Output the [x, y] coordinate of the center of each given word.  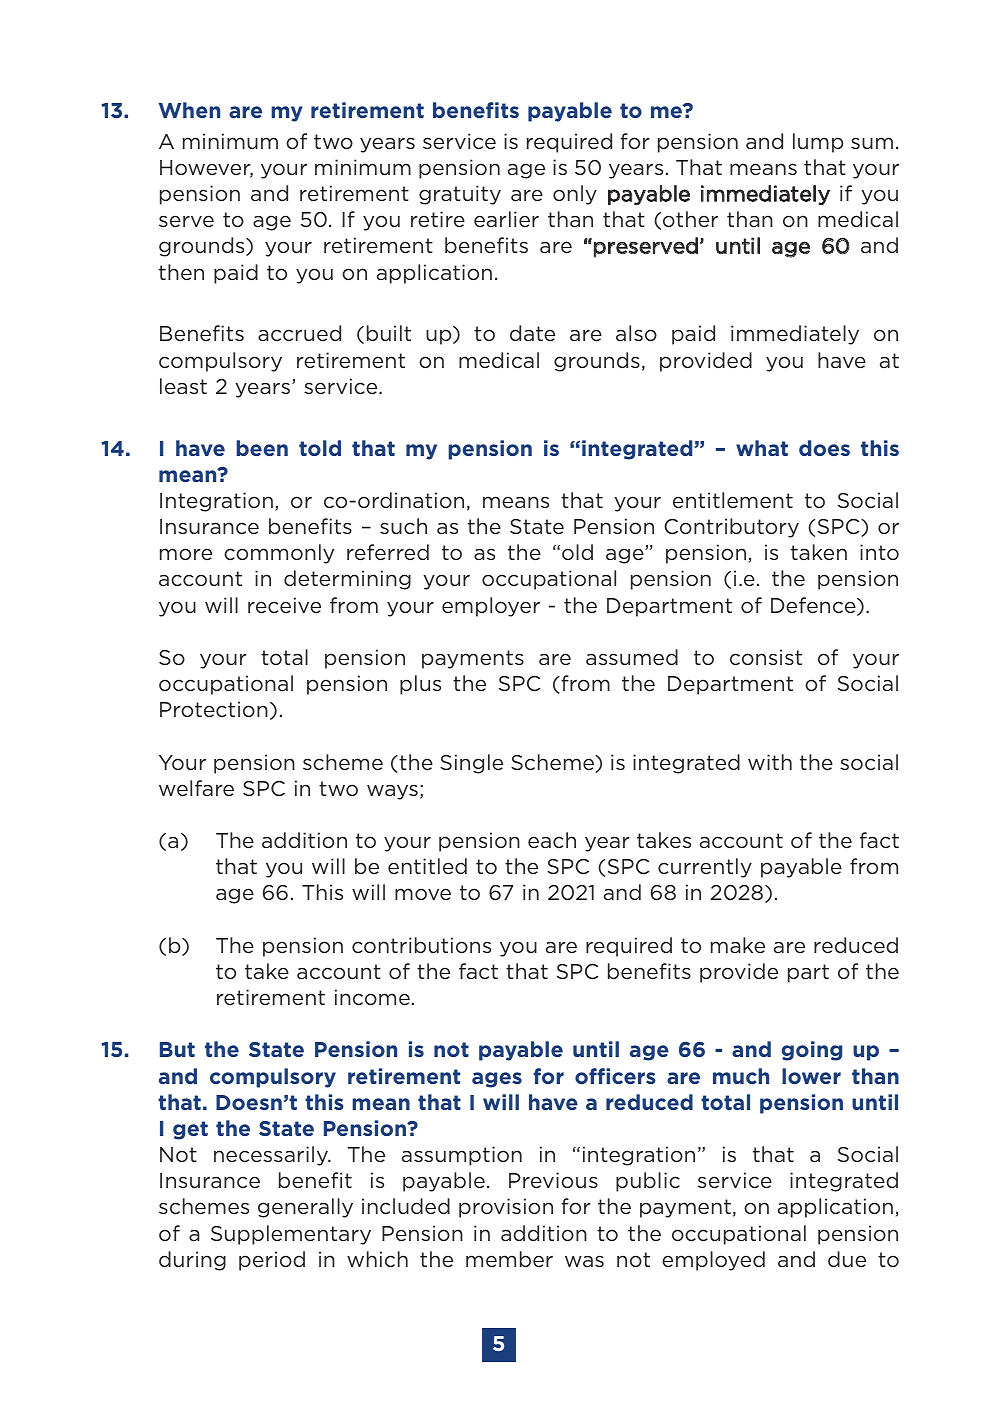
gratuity [460, 195]
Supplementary [291, 1235]
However [206, 169]
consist [766, 657]
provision [506, 1208]
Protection [214, 709]
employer [491, 607]
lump [818, 143]
